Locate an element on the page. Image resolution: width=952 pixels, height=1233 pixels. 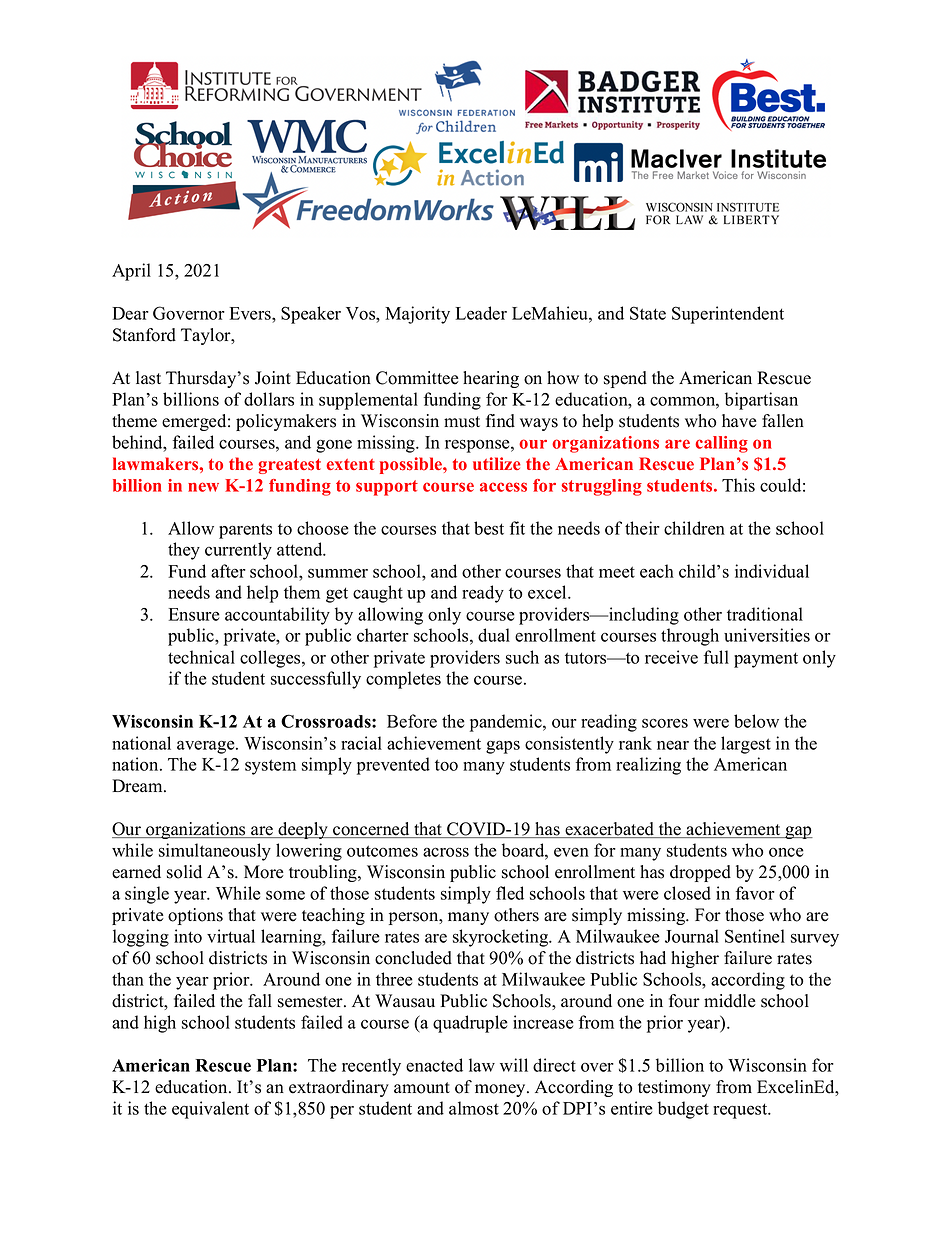
Leader is located at coordinates (481, 313).
